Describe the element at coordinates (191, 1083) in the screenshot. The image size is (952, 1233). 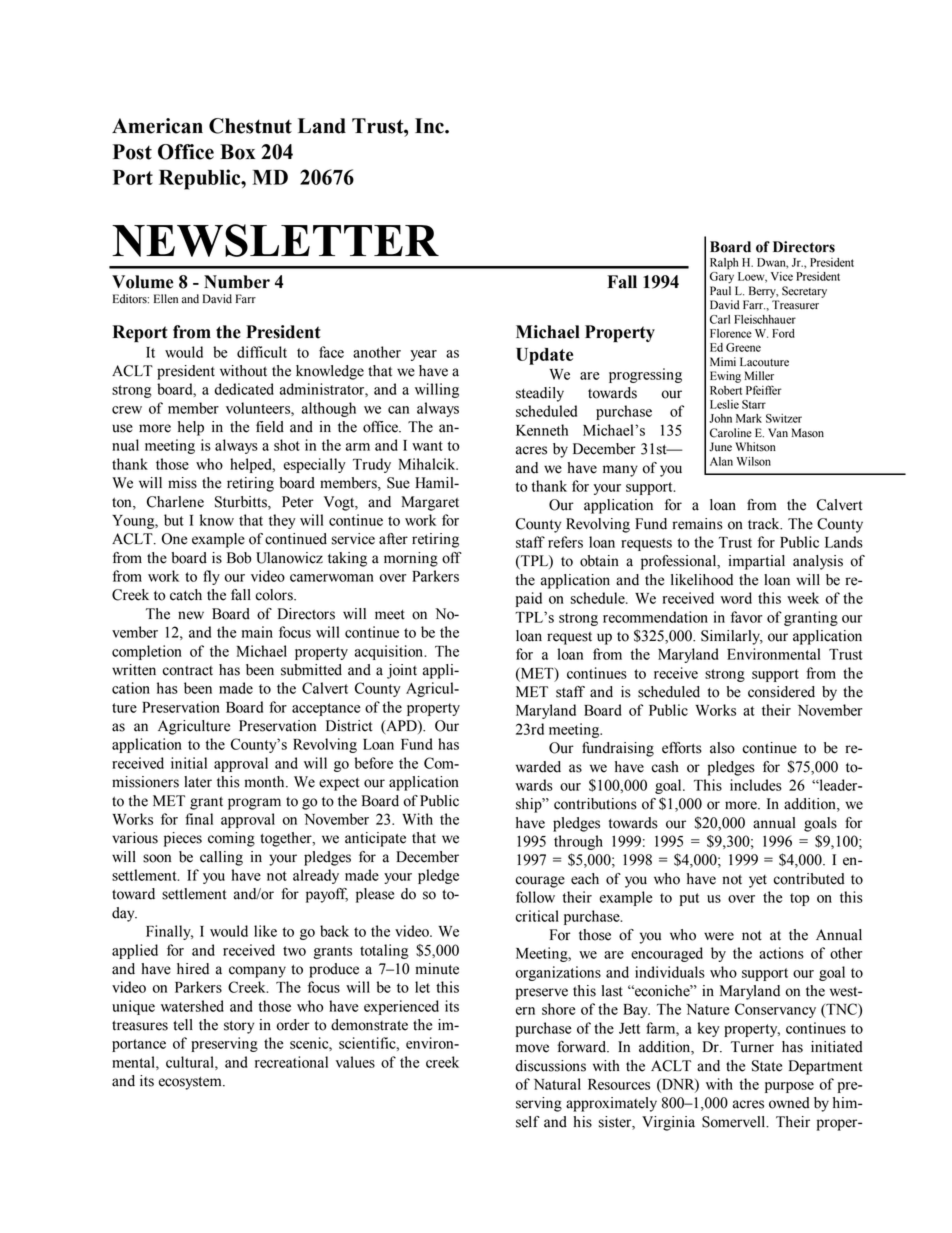
I see `ecosystem` at that location.
